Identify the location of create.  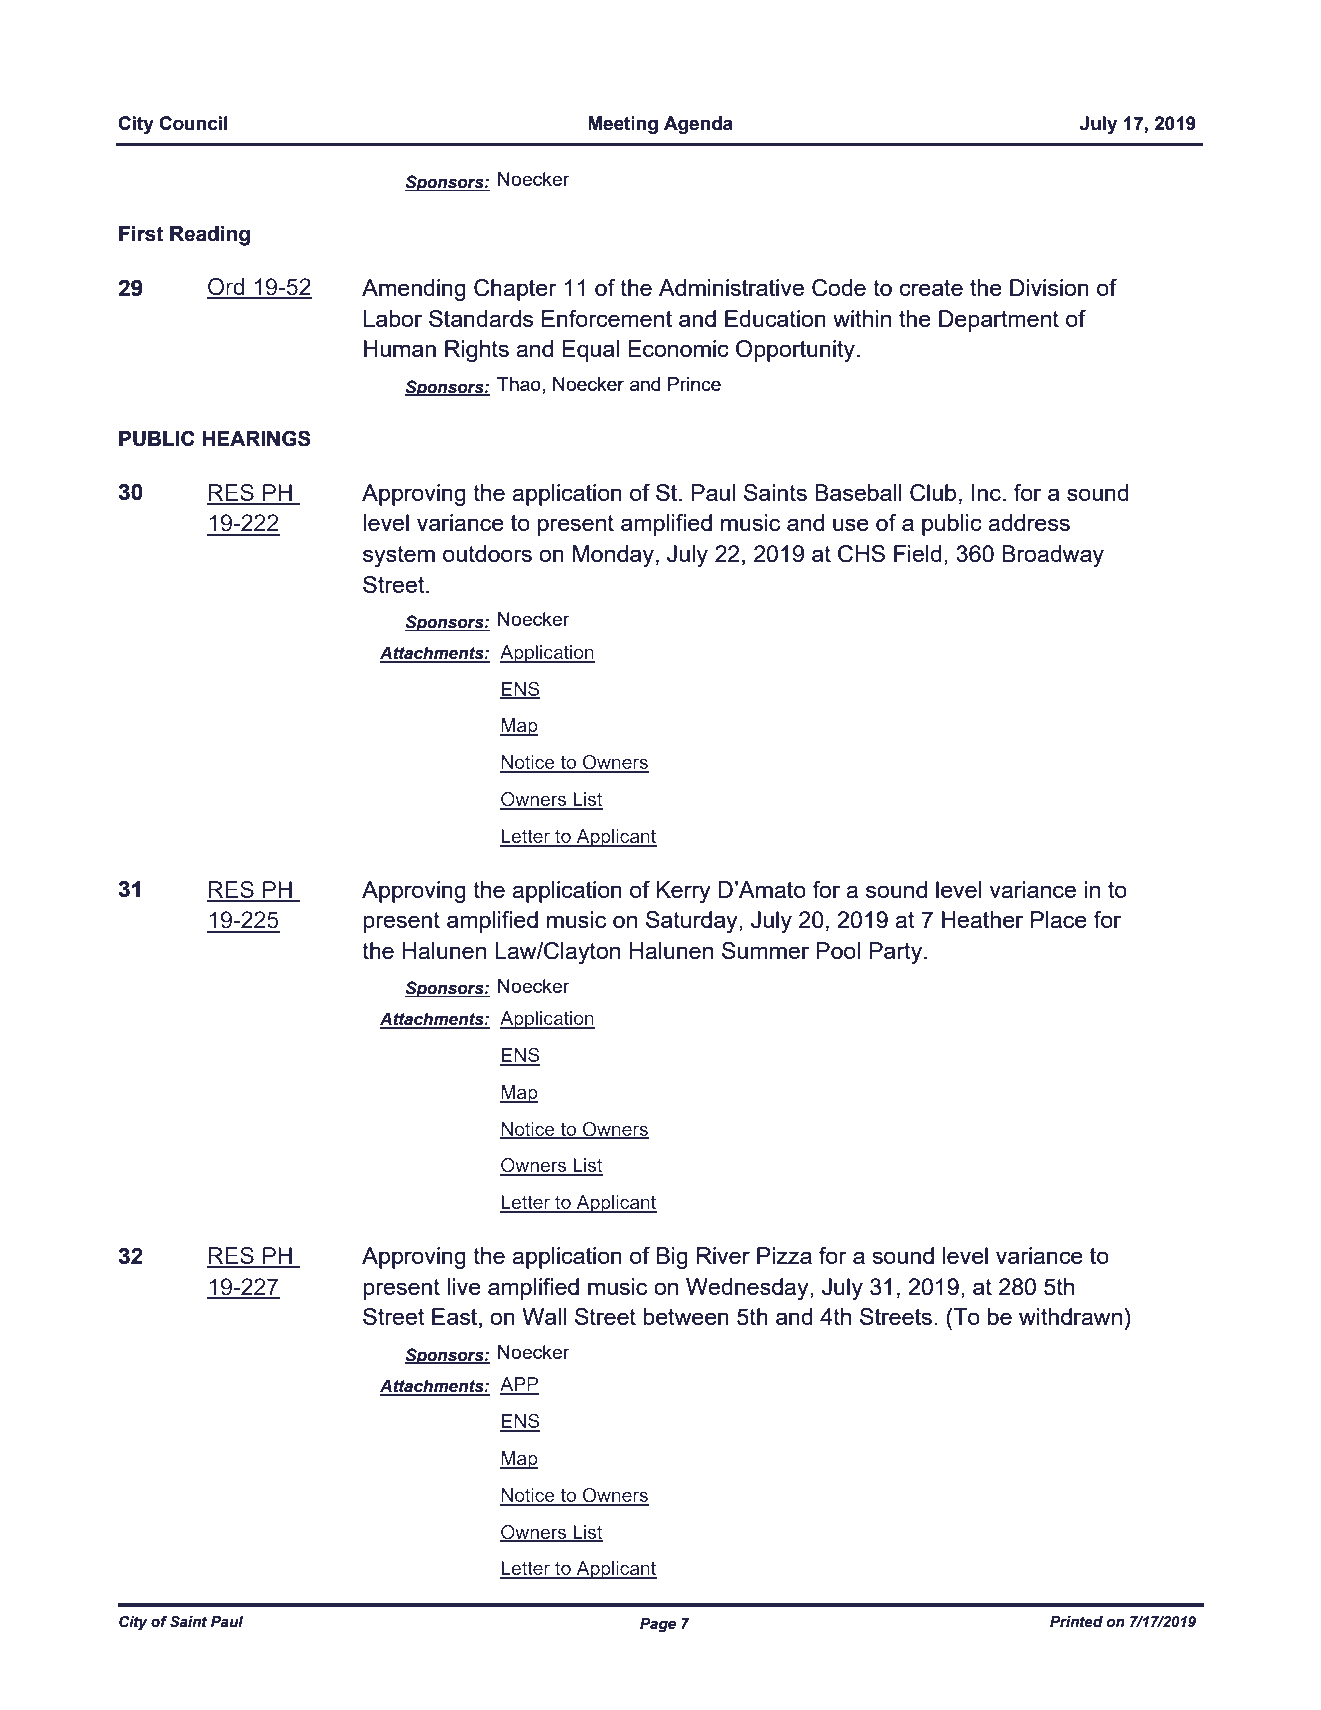
(931, 288).
